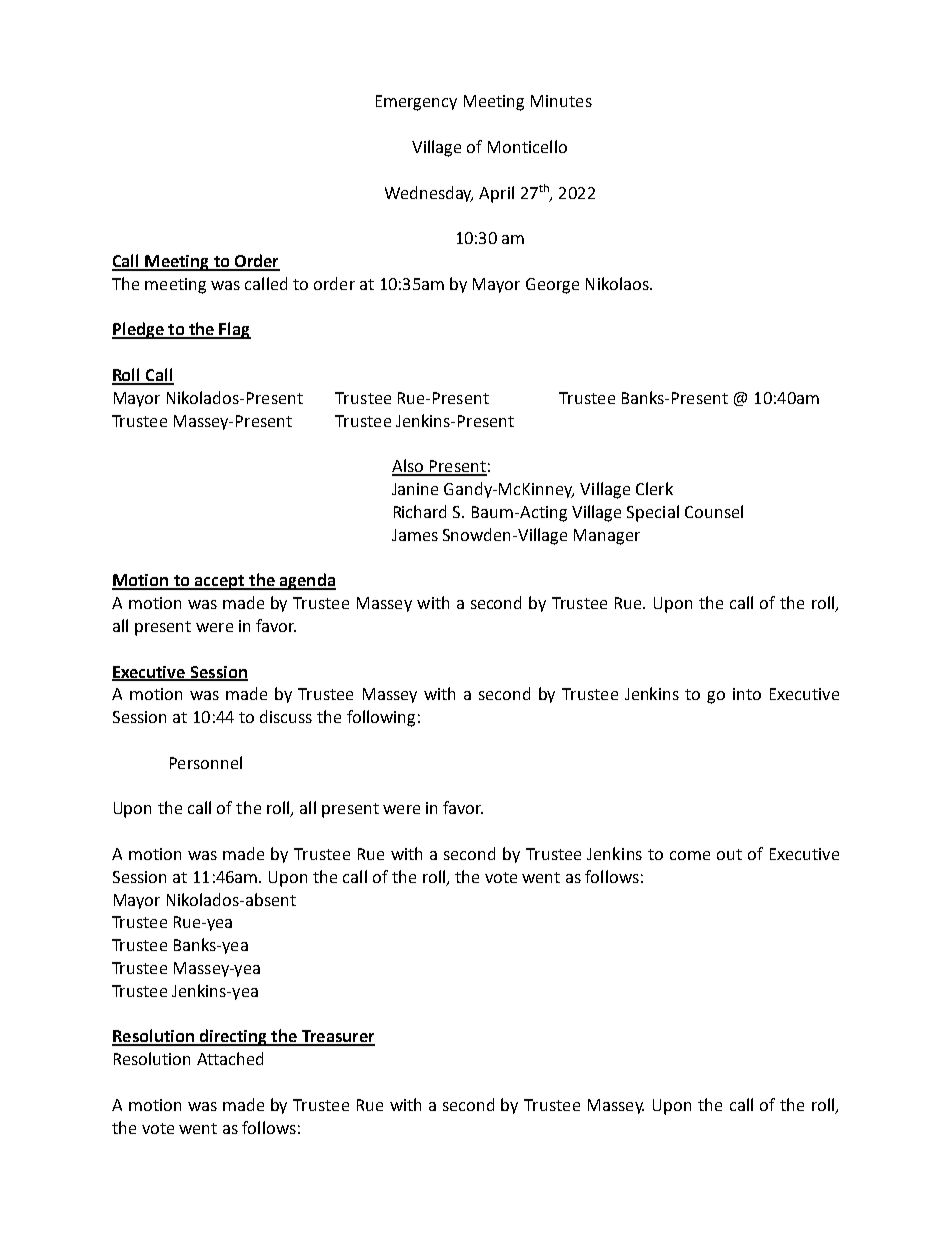 This image has height=1233, width=952. I want to click on accept, so click(219, 582).
